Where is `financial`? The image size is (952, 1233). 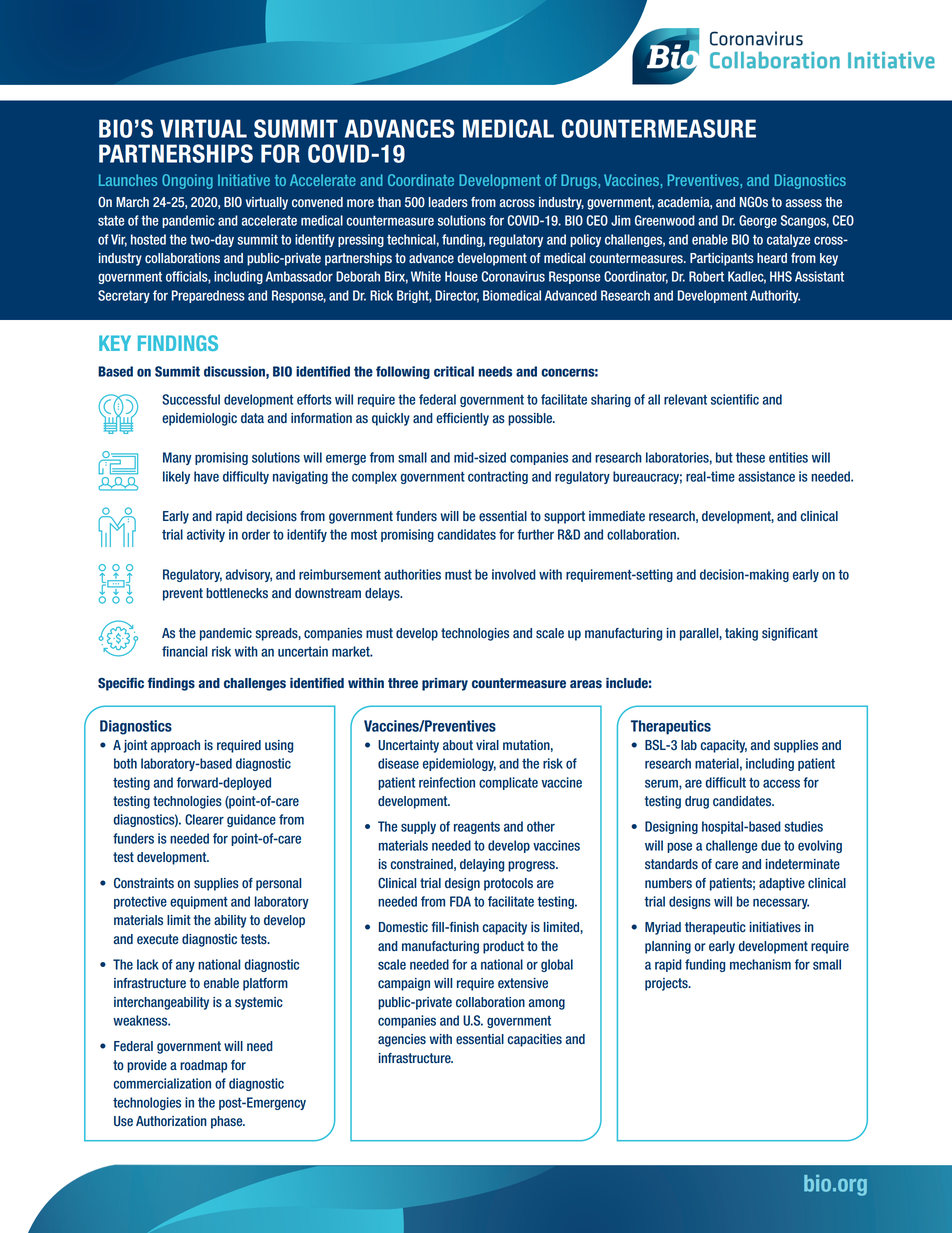
financial is located at coordinates (184, 651).
